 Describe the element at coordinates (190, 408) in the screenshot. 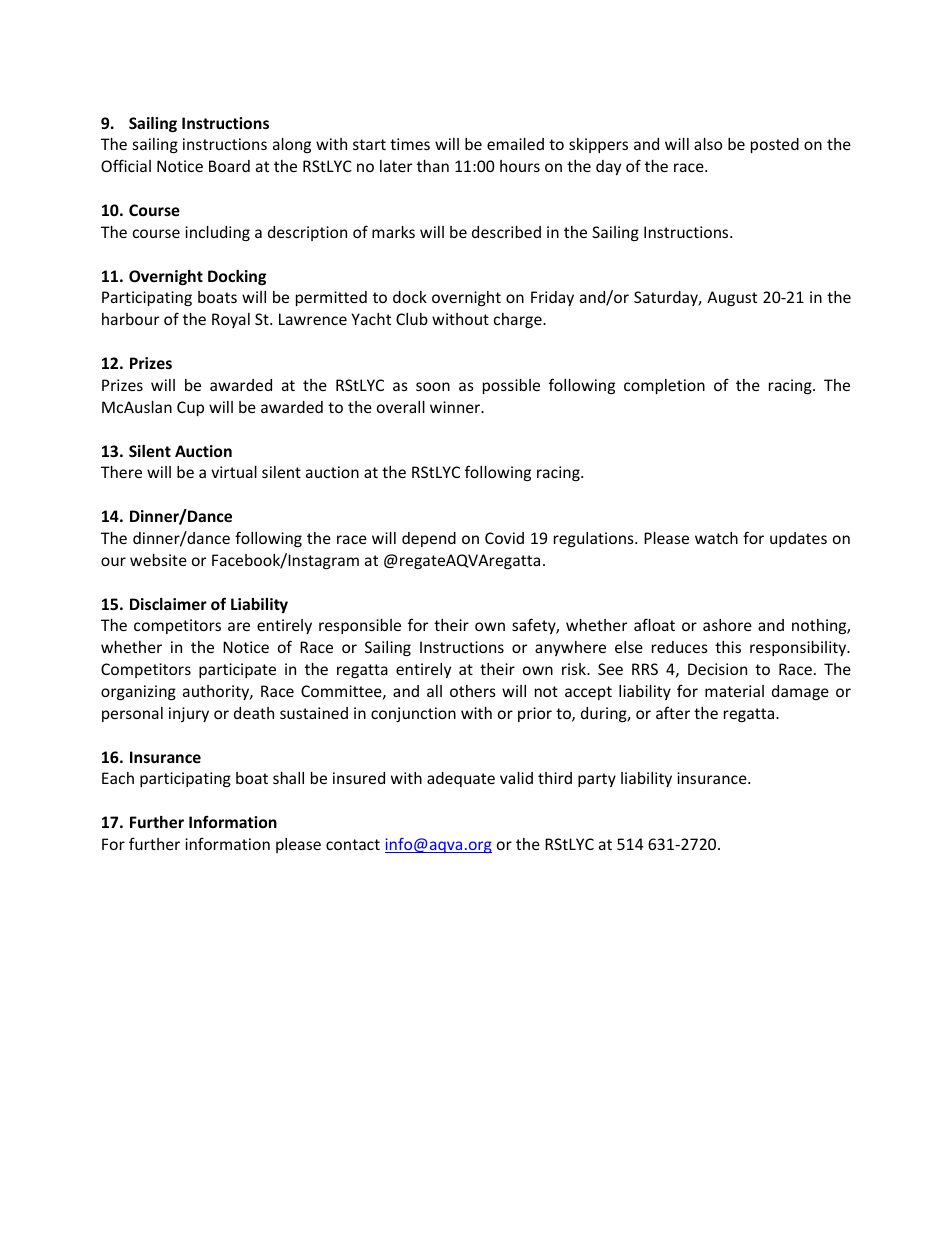

I see `Cup` at that location.
